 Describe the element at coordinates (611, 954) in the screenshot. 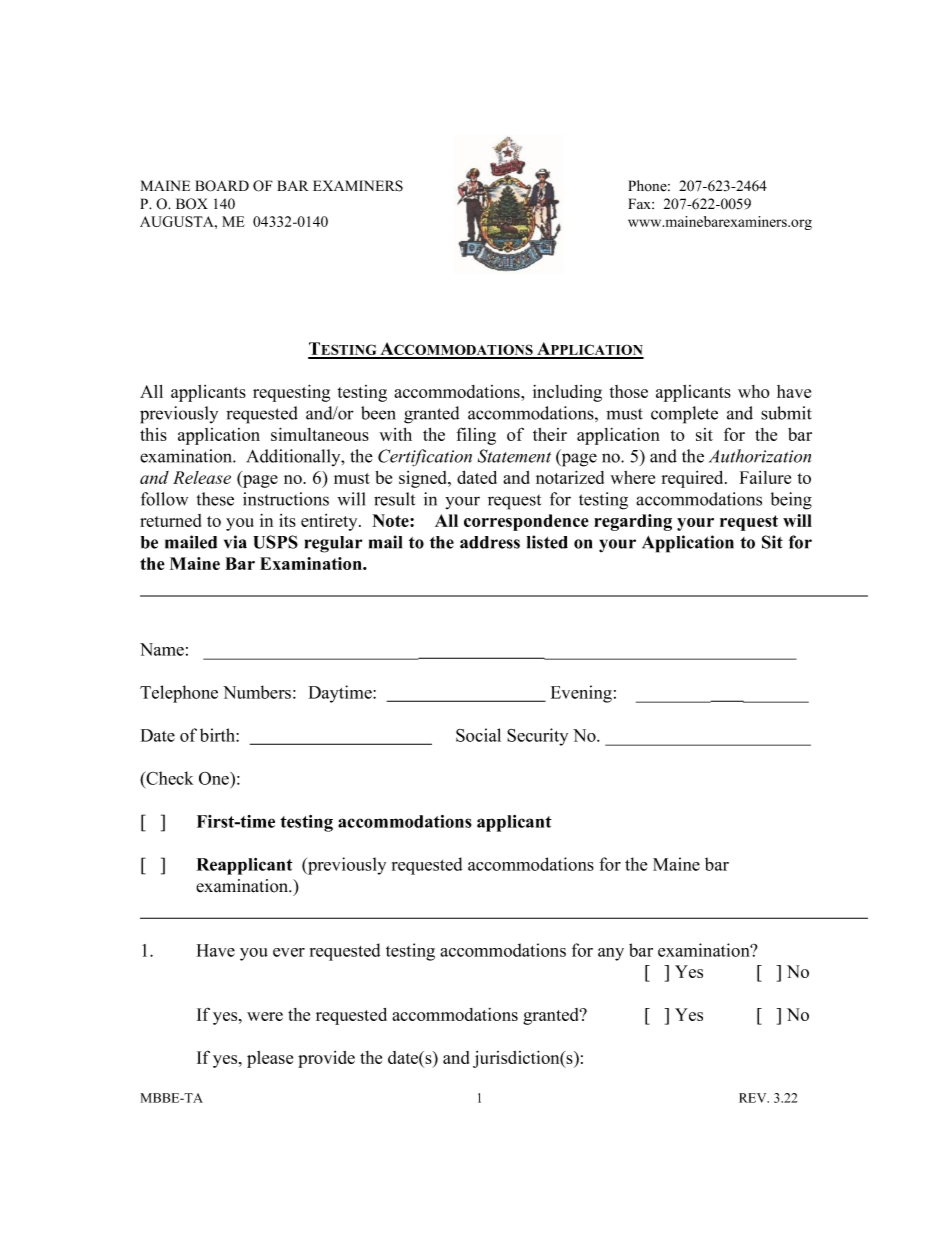

I see `any` at that location.
